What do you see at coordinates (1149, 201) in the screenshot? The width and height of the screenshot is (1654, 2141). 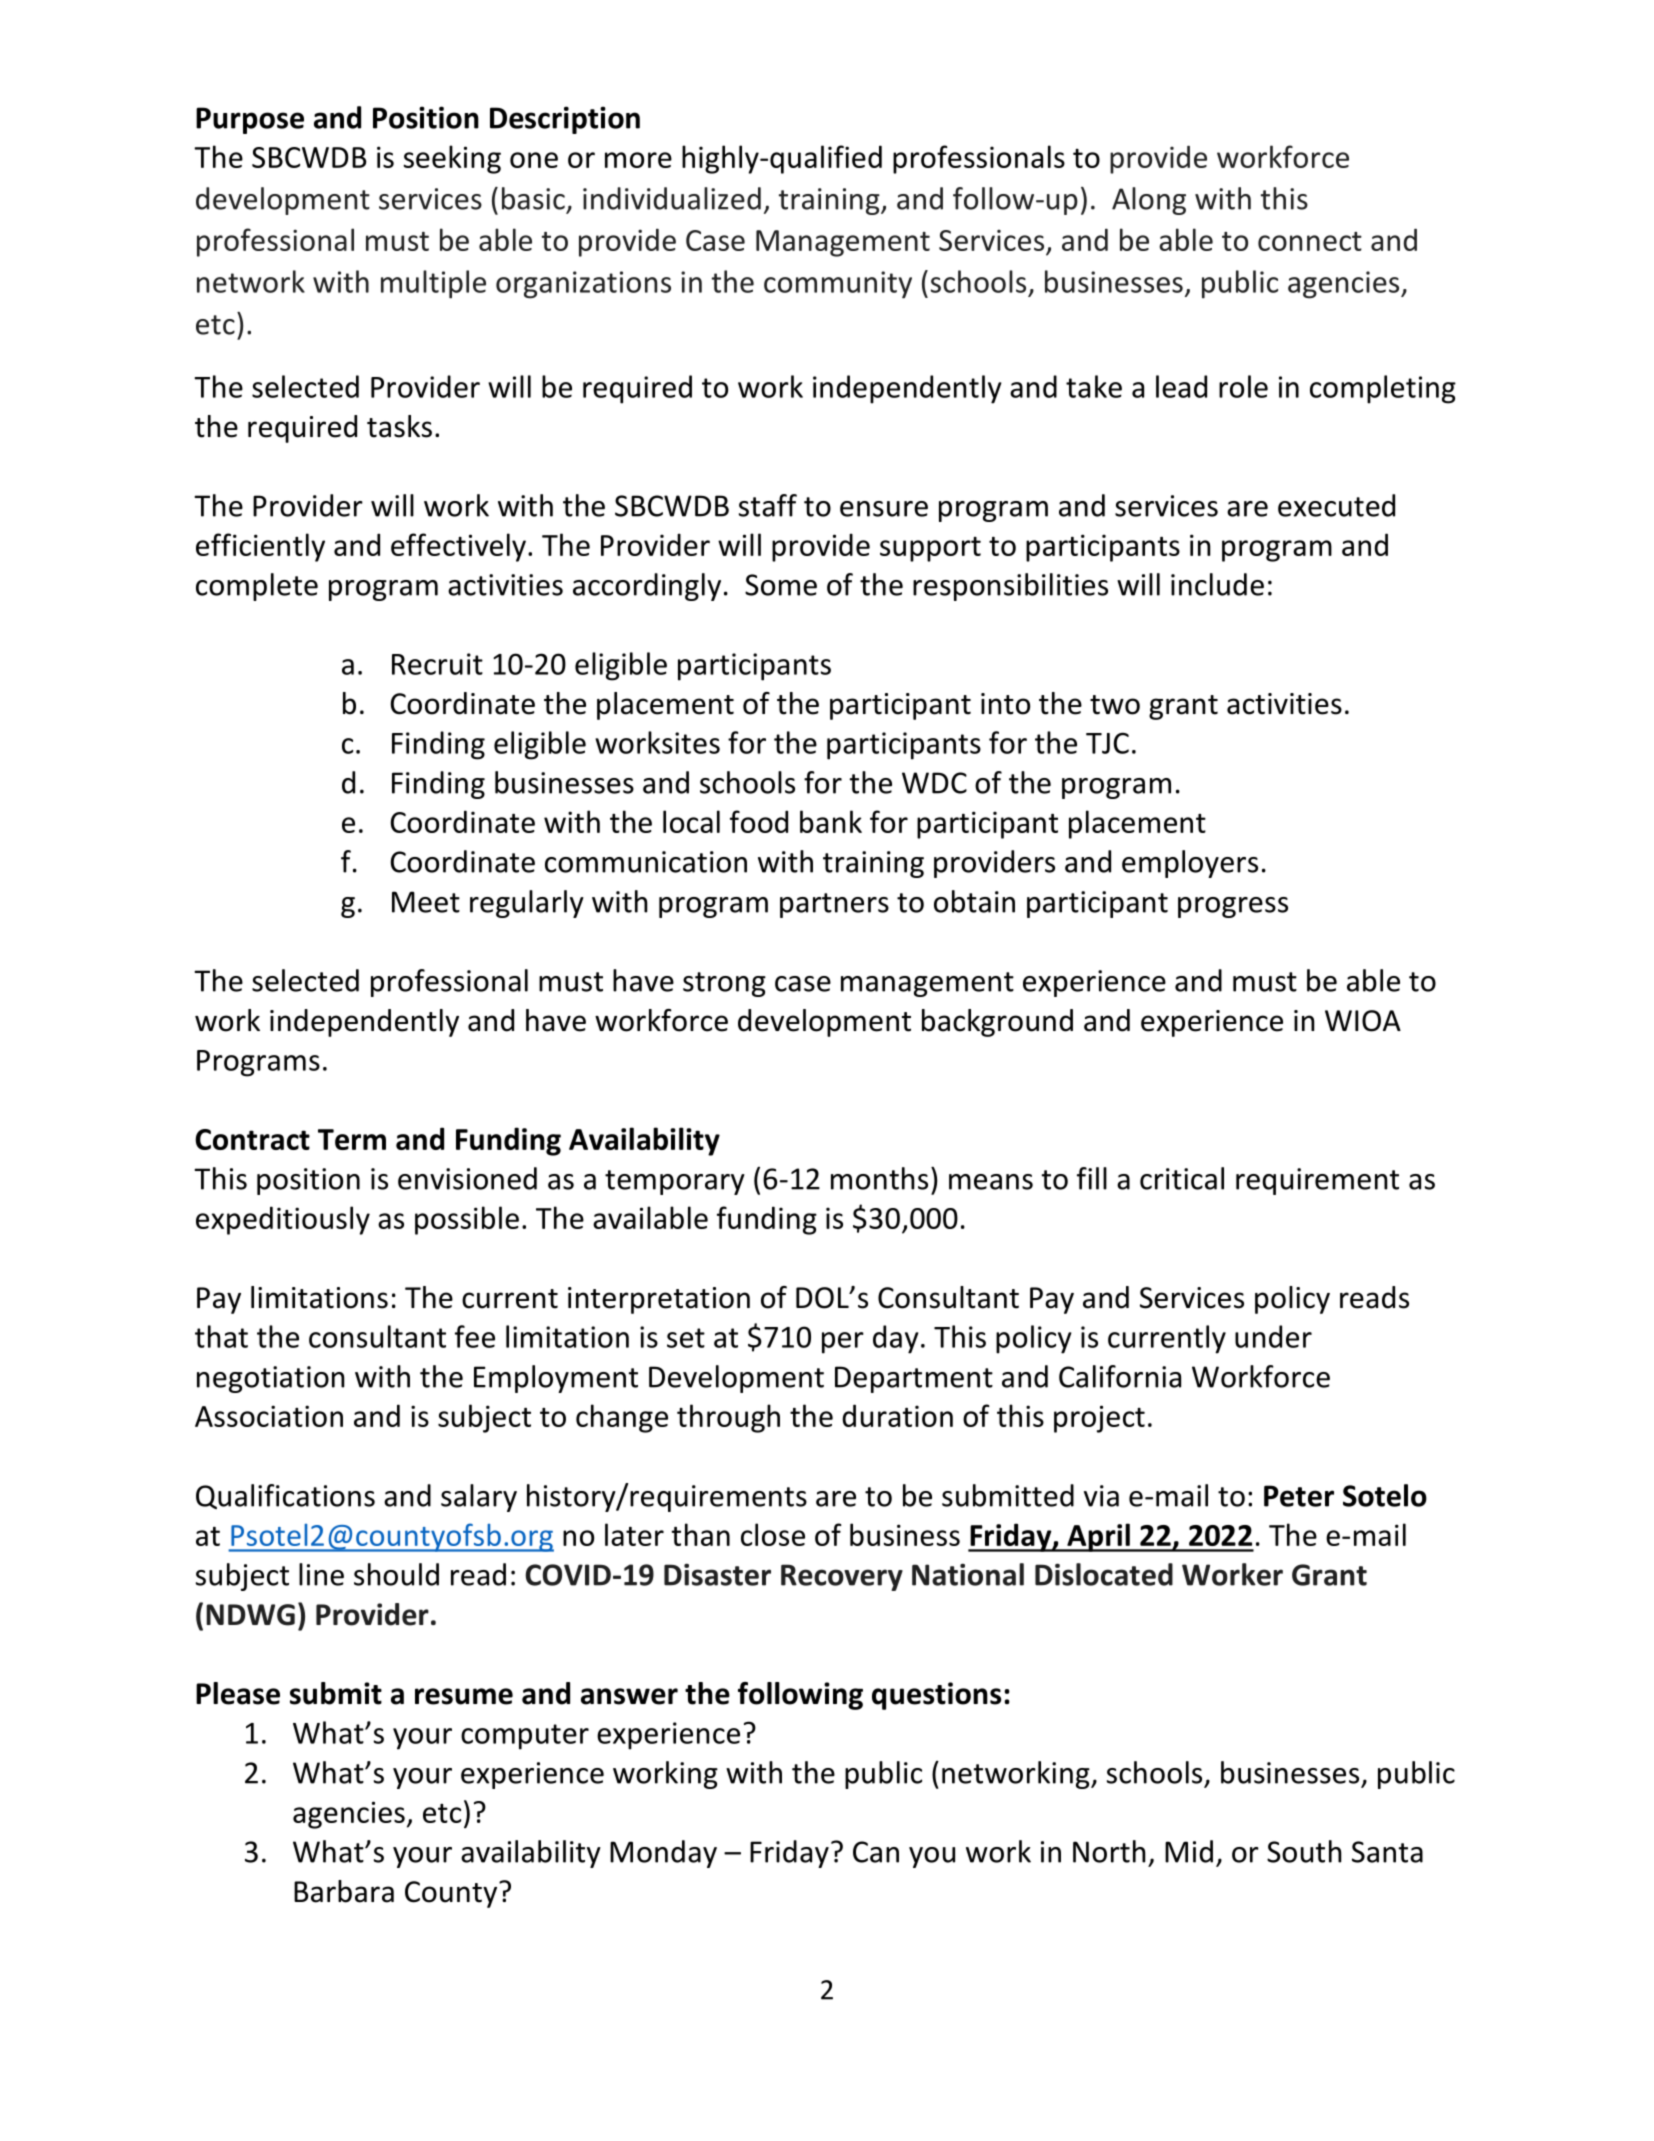 I see `Along` at bounding box center [1149, 201].
